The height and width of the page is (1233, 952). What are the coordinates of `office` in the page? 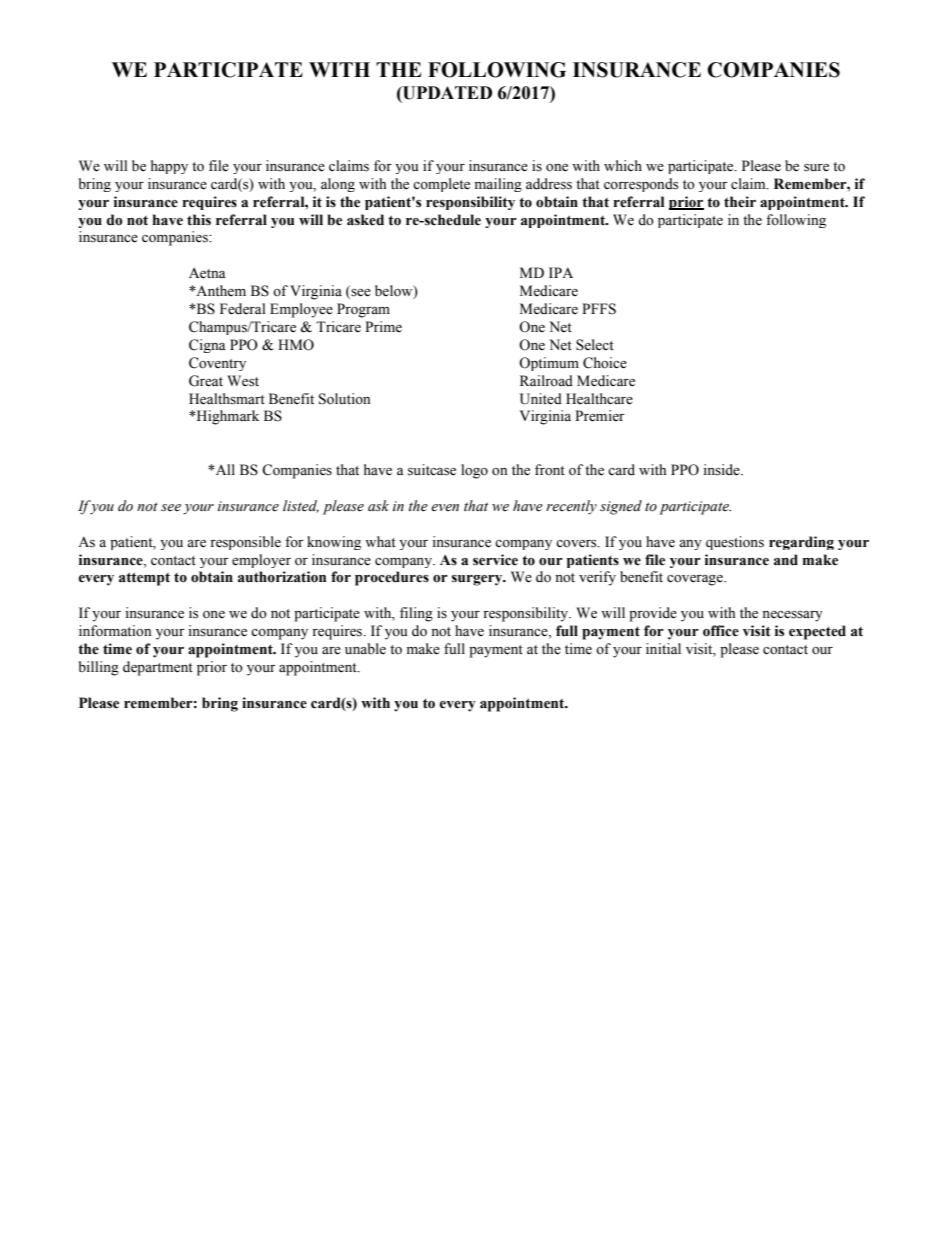 It's located at (721, 631).
